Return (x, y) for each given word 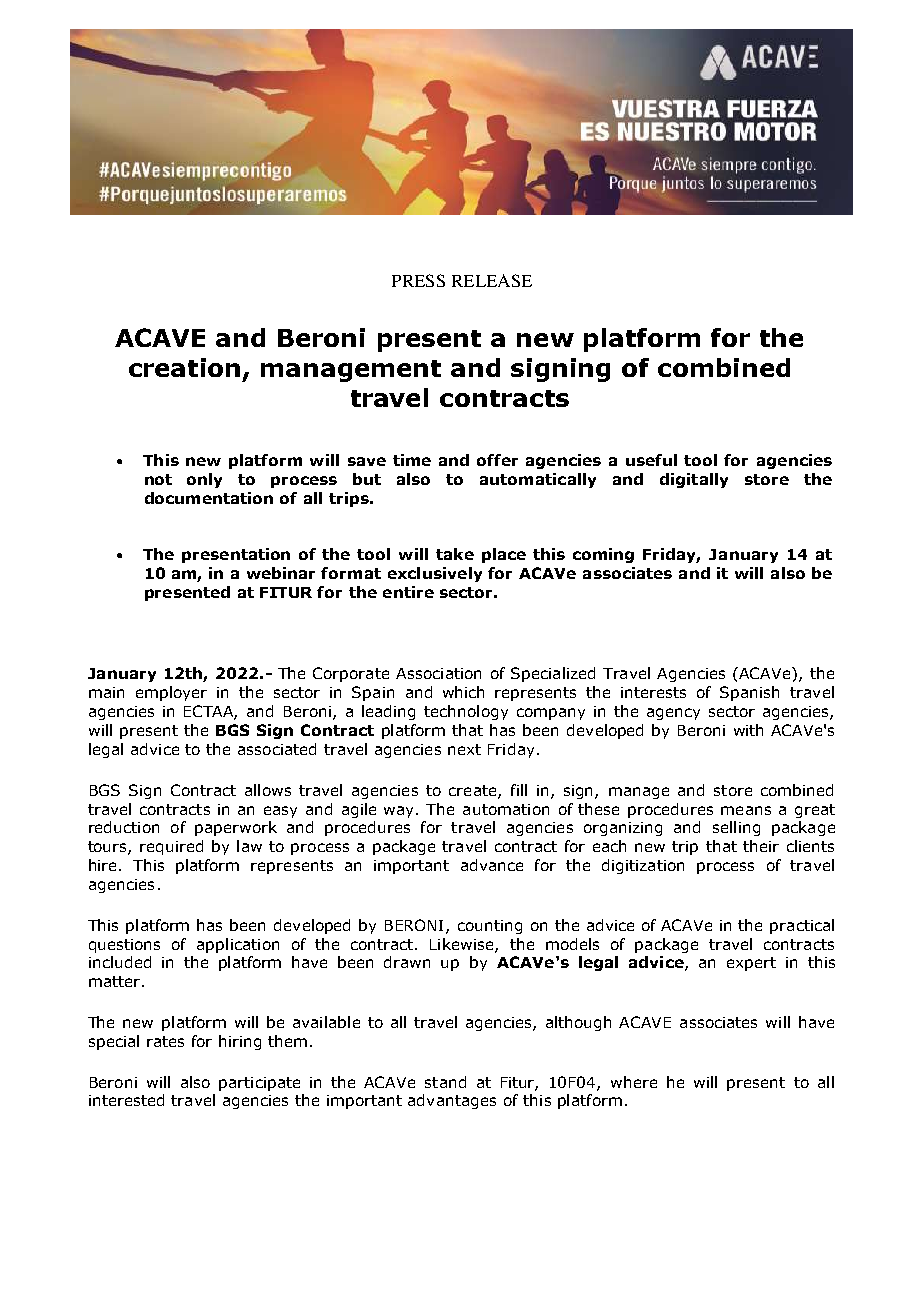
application (238, 945)
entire (408, 592)
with (748, 730)
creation (184, 367)
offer (497, 460)
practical (802, 926)
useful (651, 460)
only (204, 480)
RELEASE (492, 280)
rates (165, 1041)
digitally (694, 480)
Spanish (749, 693)
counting (490, 927)
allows (268, 790)
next (464, 749)
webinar (281, 573)
